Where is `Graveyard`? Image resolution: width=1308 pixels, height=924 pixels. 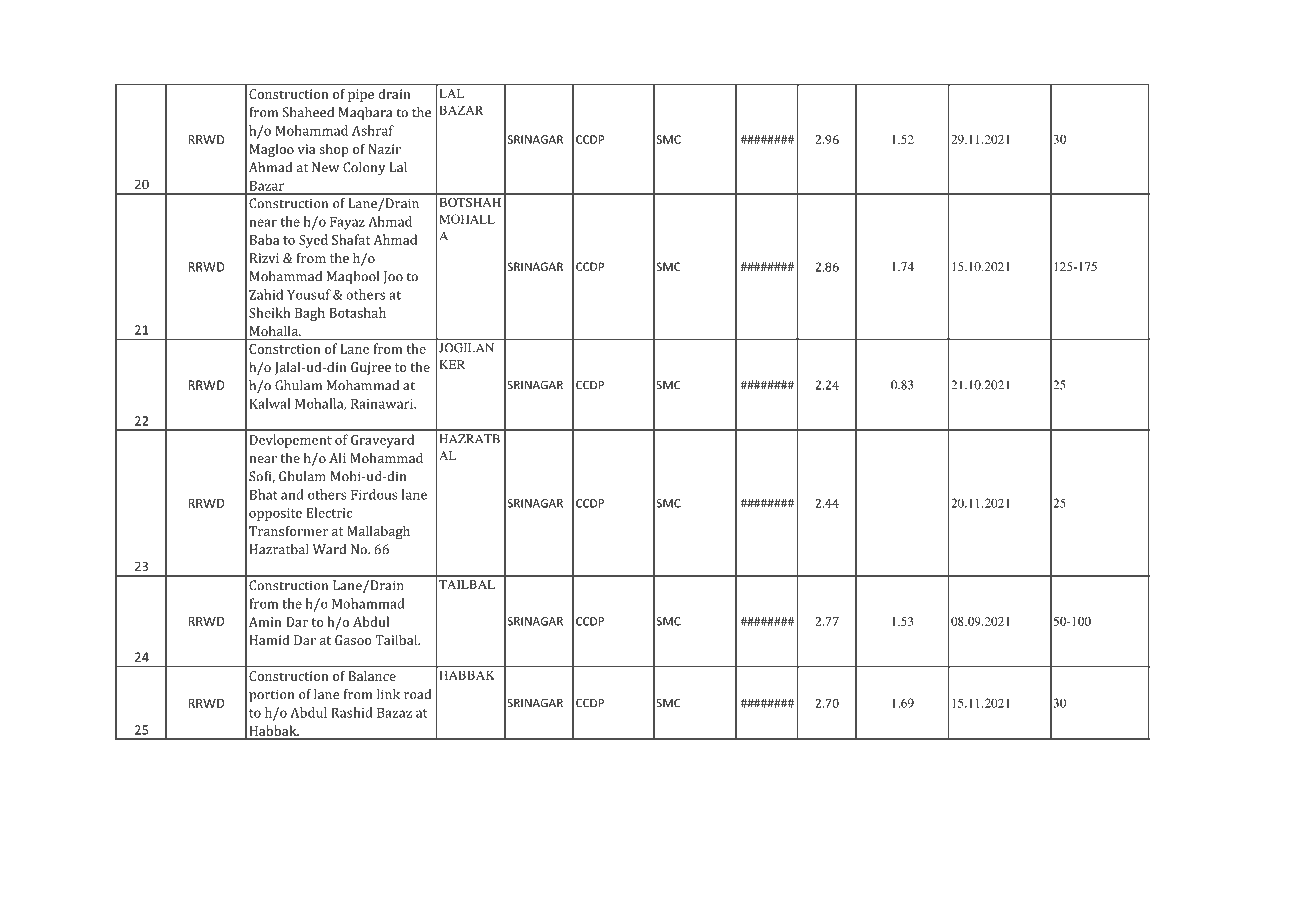 Graveyard is located at coordinates (382, 441).
